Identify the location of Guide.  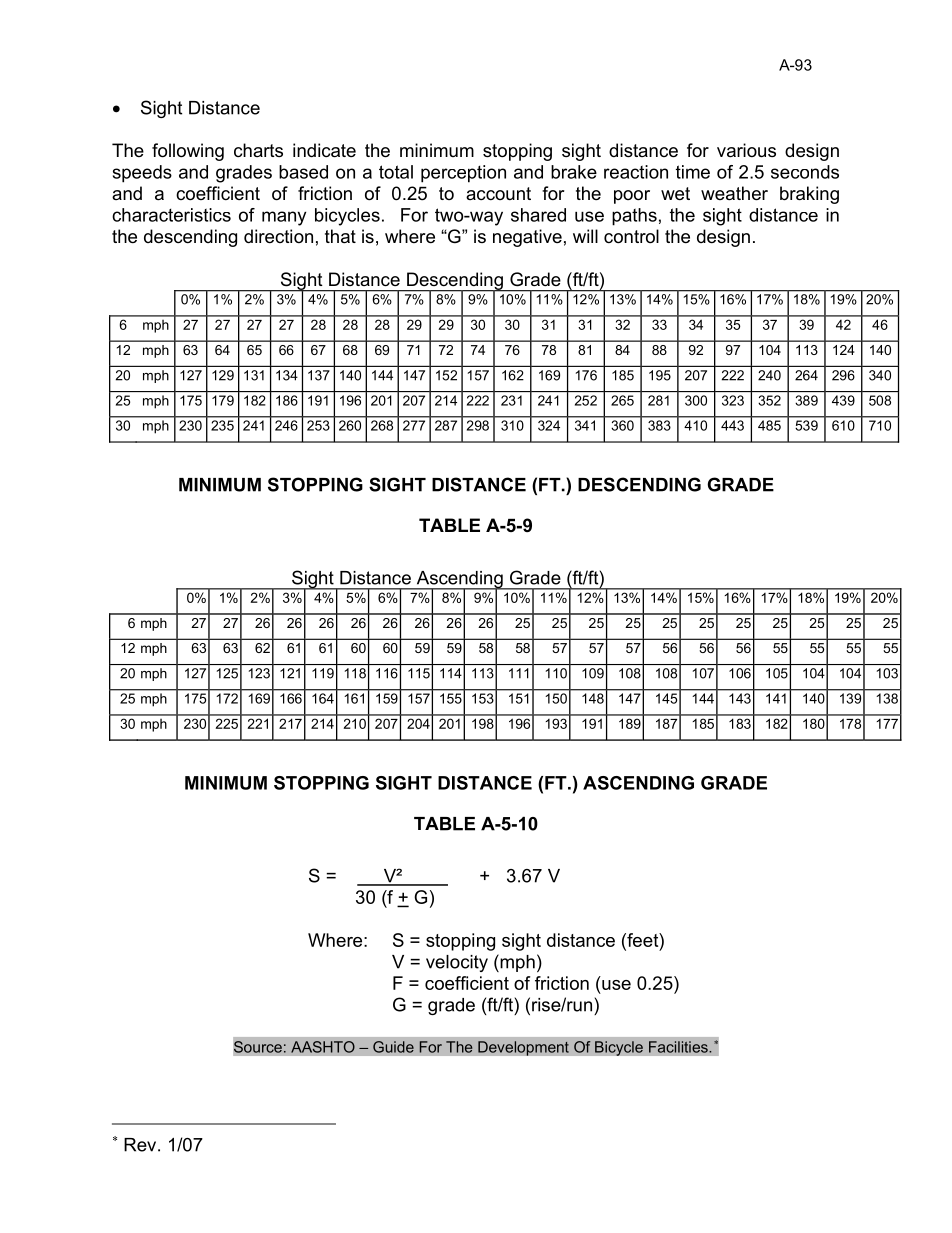
(393, 1047).
